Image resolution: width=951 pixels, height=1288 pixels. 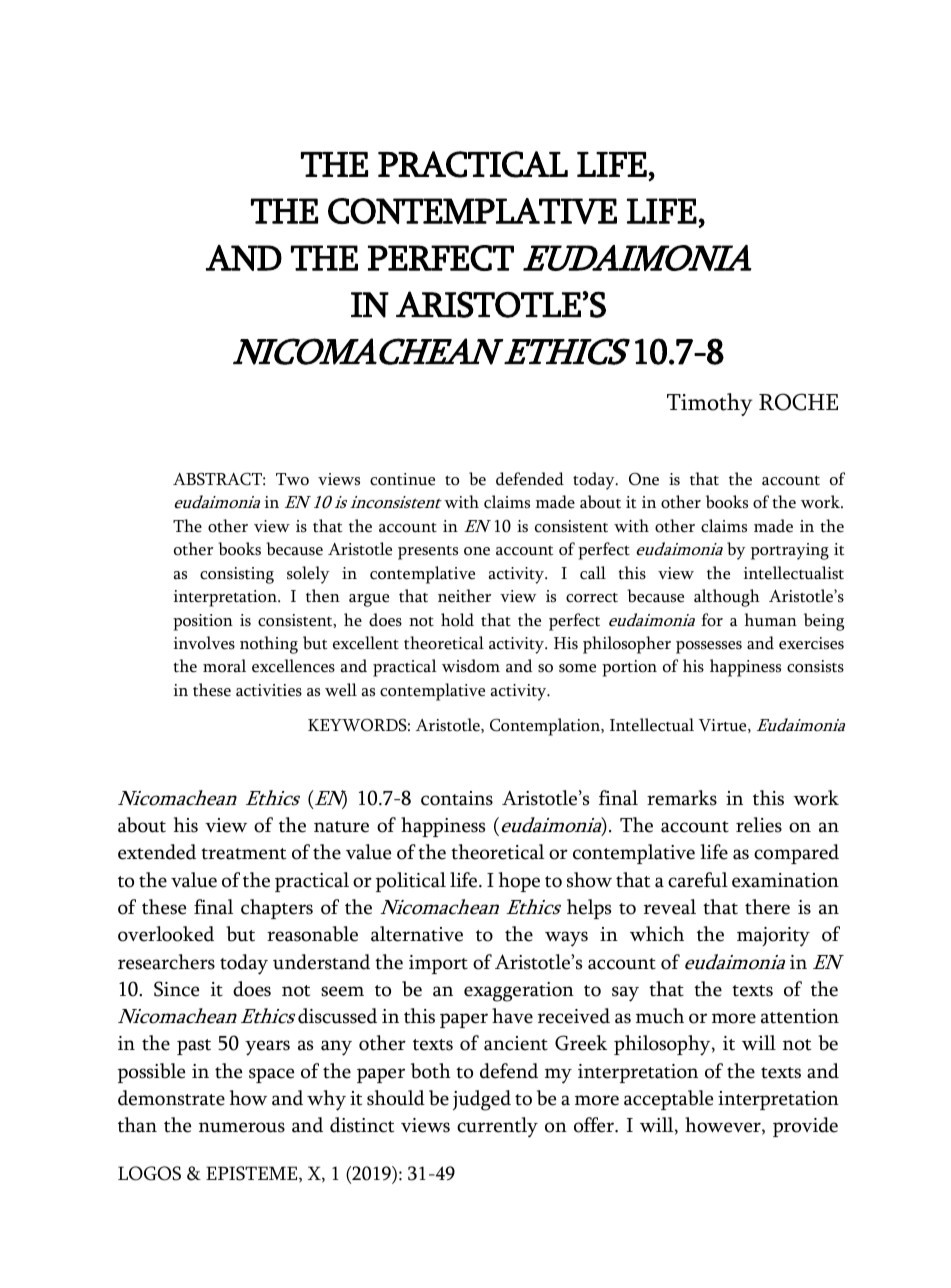 I want to click on Timothy, so click(x=710, y=404).
